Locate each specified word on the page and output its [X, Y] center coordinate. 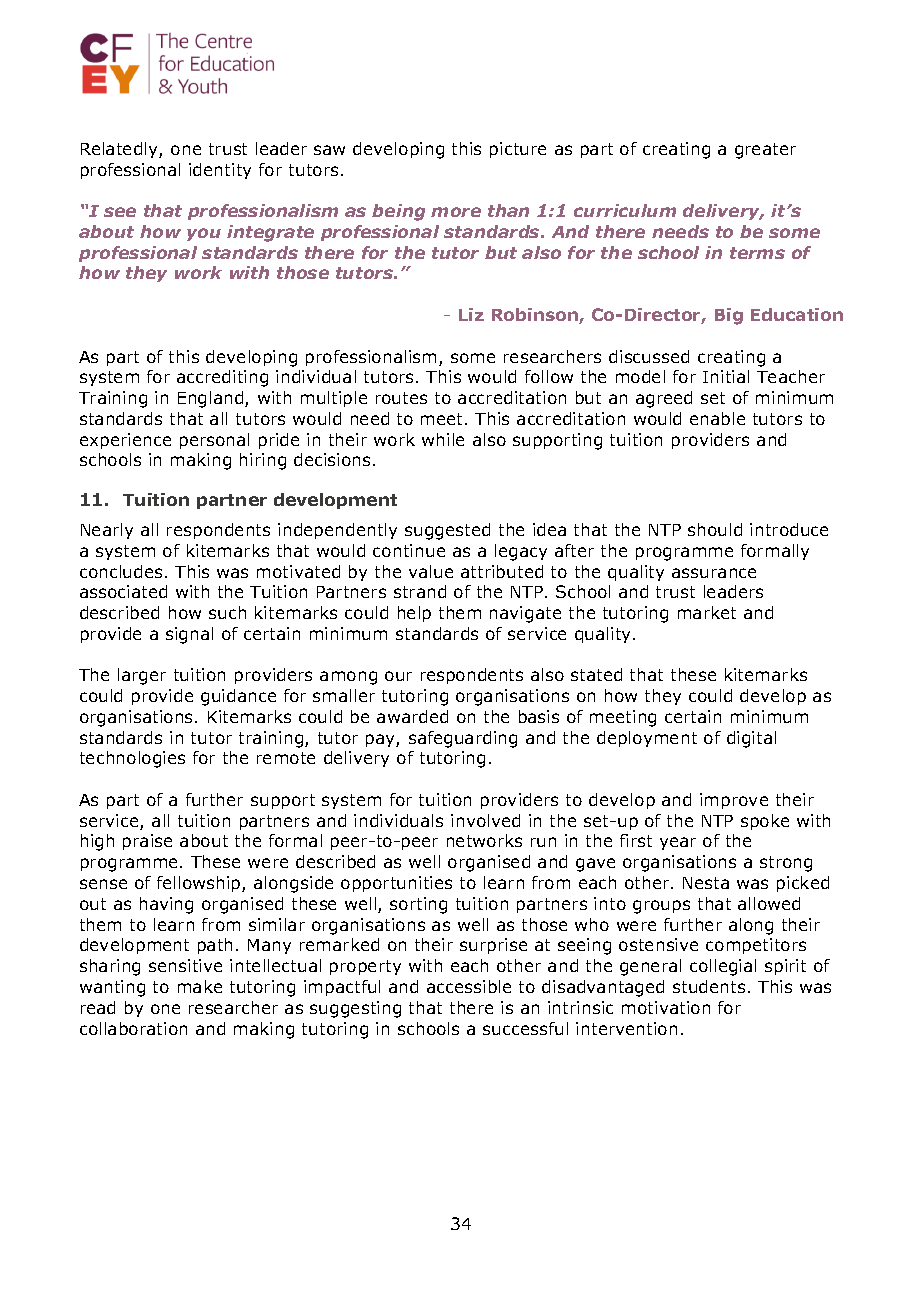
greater [765, 151]
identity [220, 171]
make [200, 986]
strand [420, 591]
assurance [714, 573]
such [227, 612]
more [456, 212]
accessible [469, 986]
